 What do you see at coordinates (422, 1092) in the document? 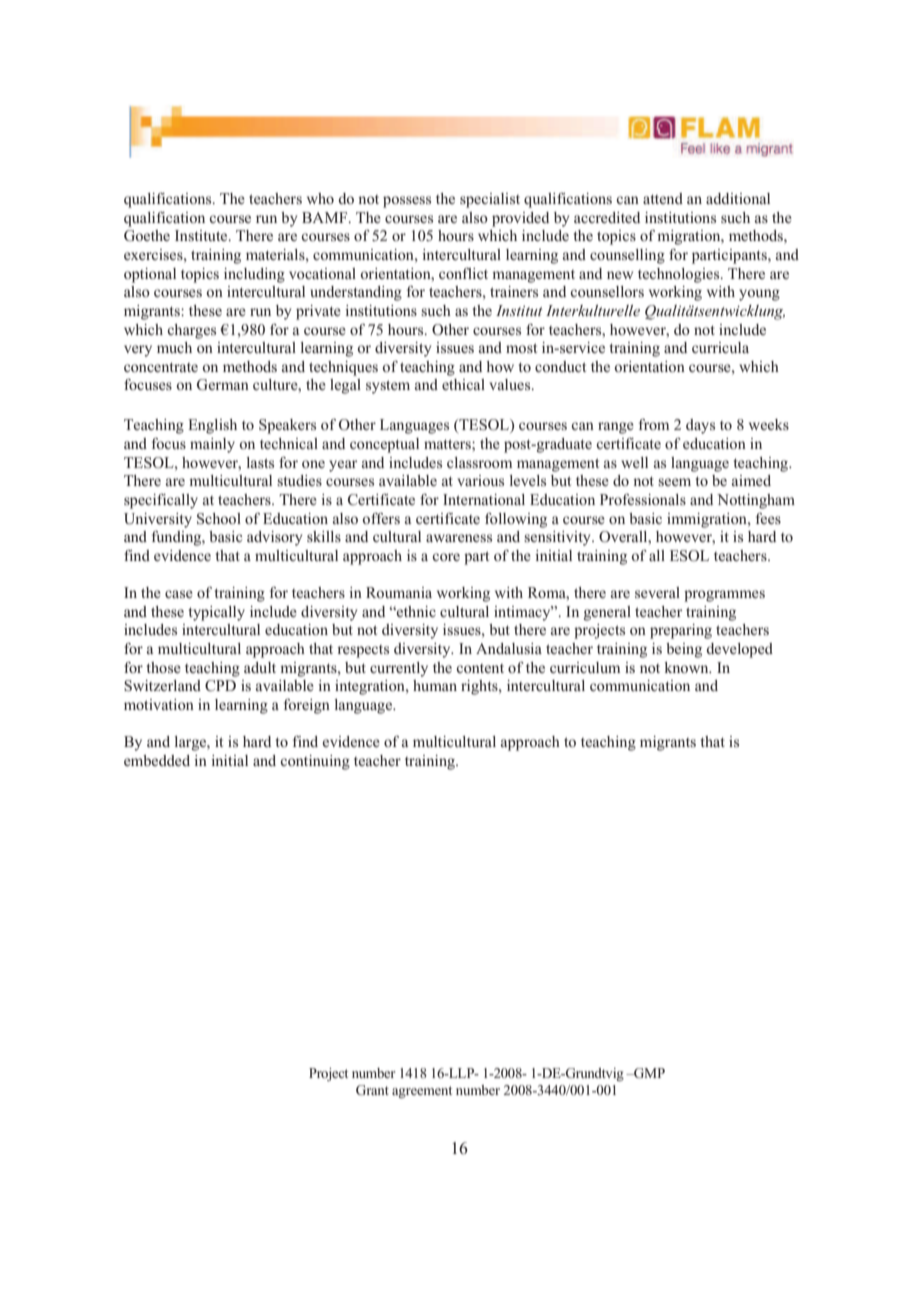
I see `agreement` at bounding box center [422, 1092].
